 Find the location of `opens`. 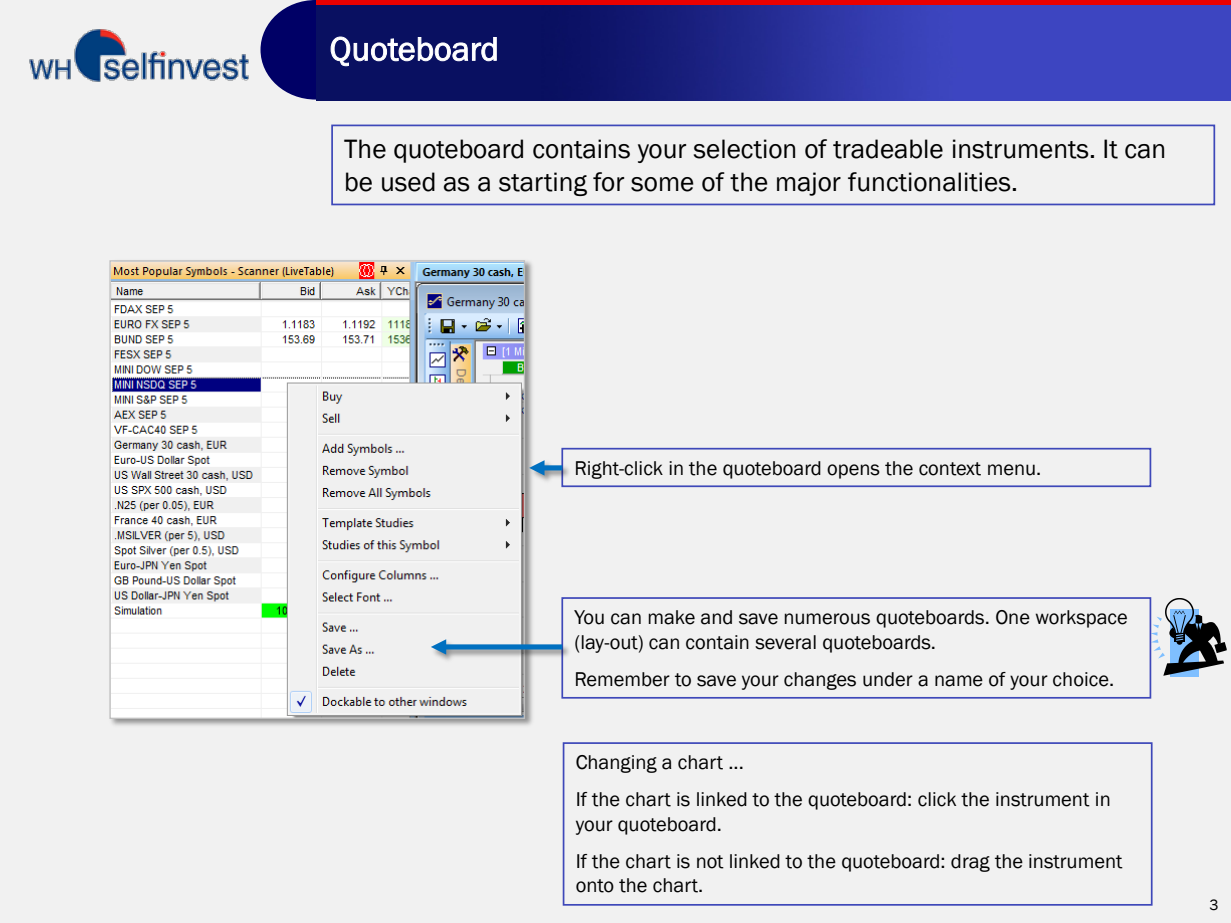

opens is located at coordinates (853, 471).
